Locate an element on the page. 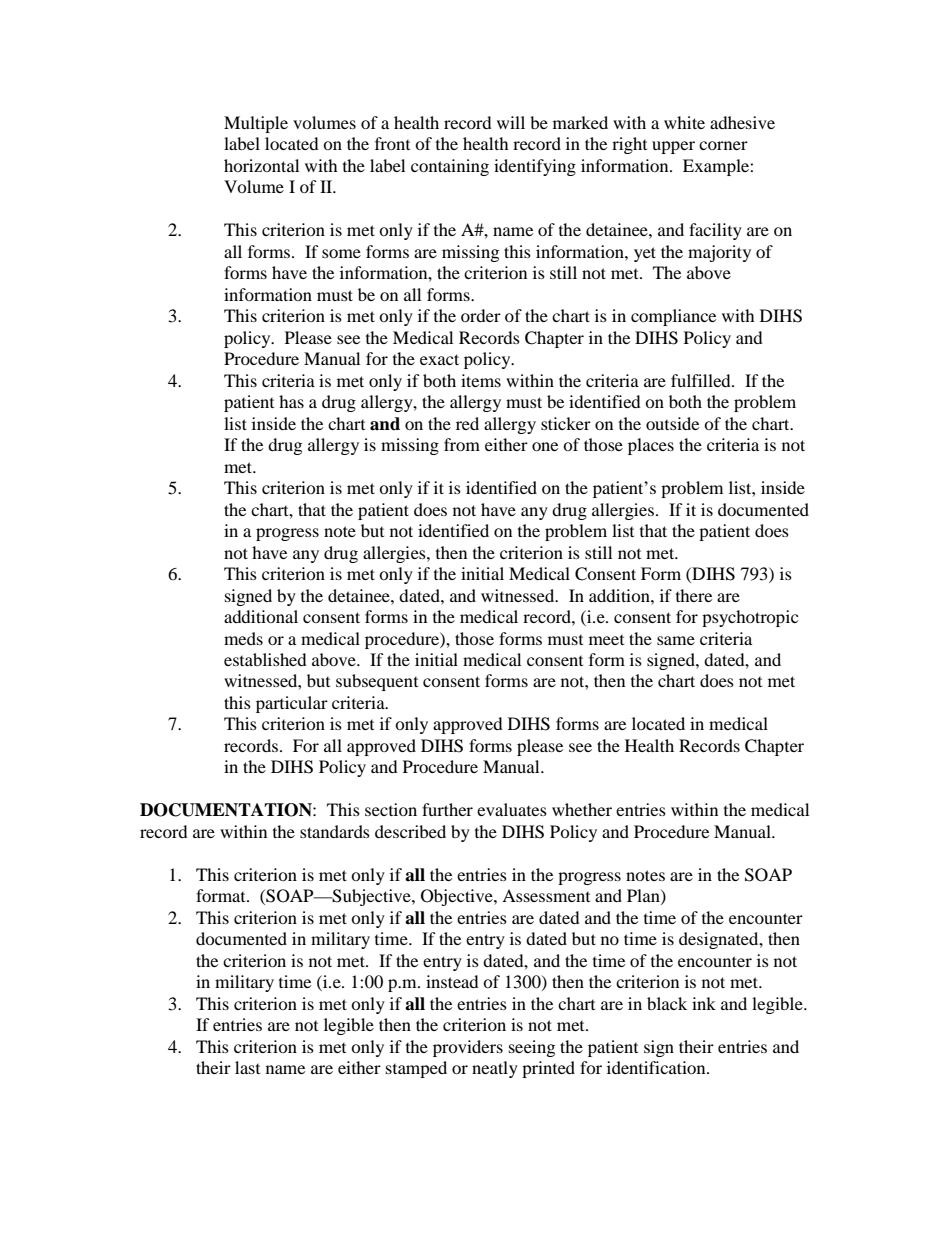 Image resolution: width=952 pixels, height=1233 pixels. from is located at coordinates (462, 444).
